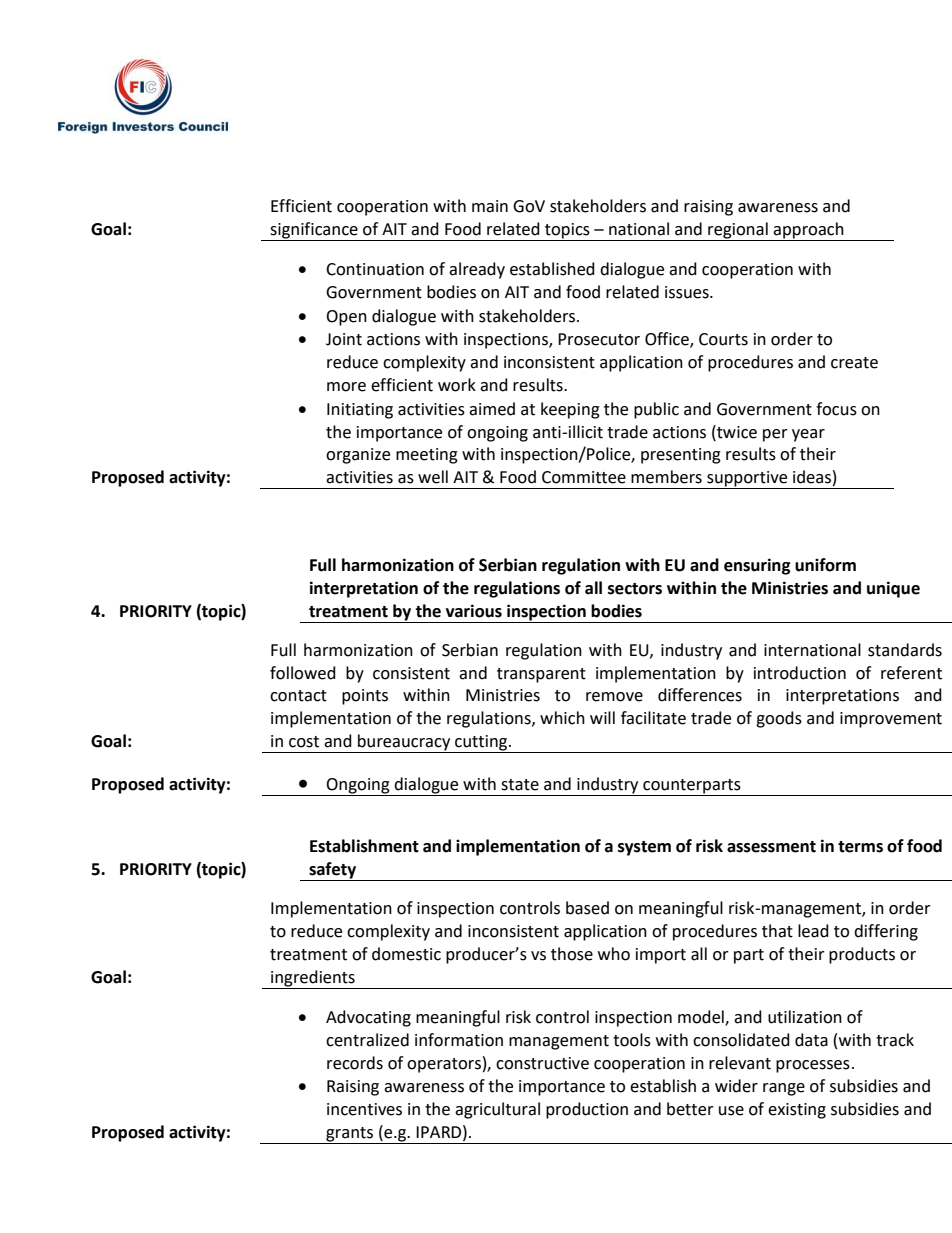 The image size is (952, 1233). Describe the element at coordinates (808, 435) in the screenshot. I see `year` at that location.
